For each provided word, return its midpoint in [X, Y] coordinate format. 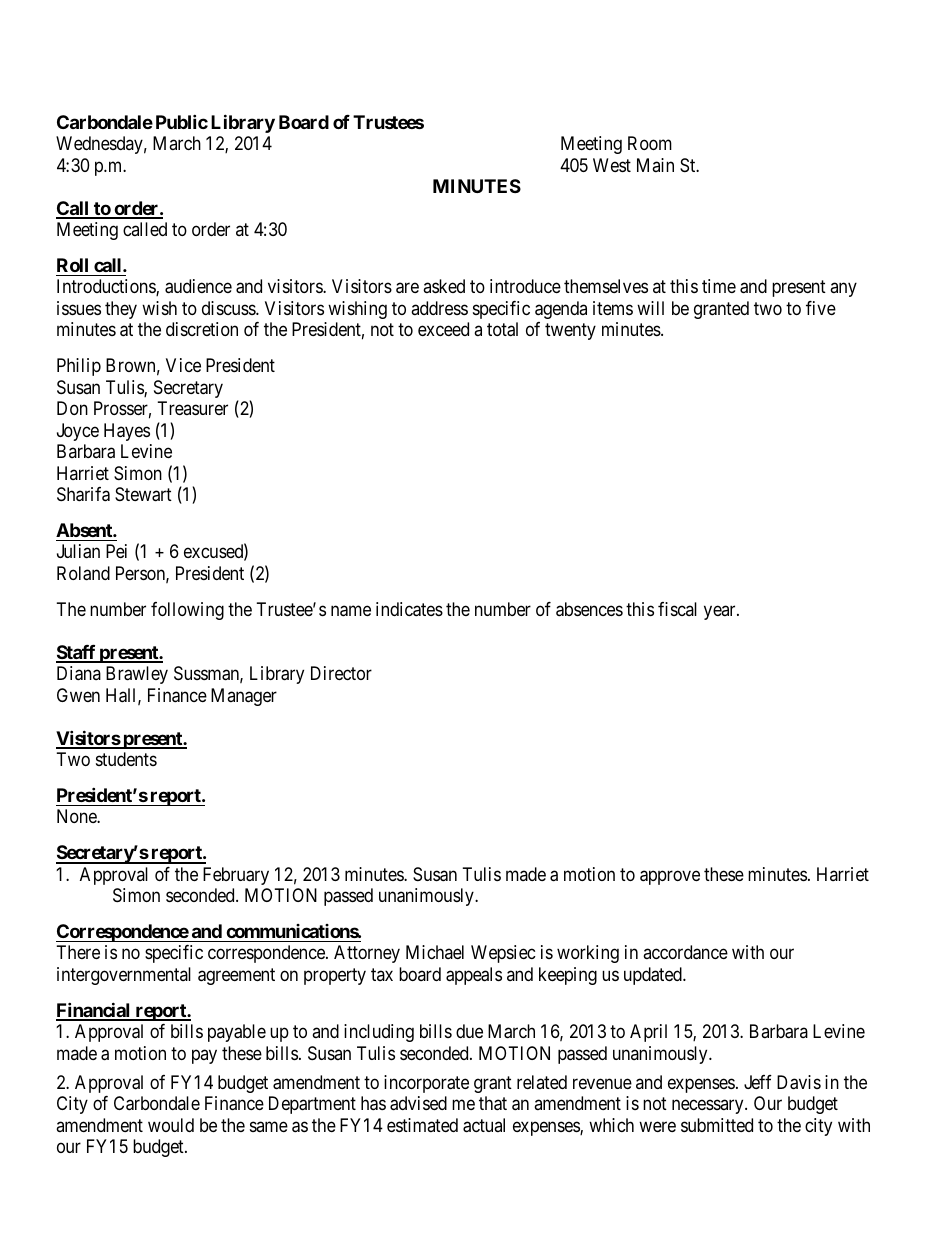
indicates [409, 609]
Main [655, 165]
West [612, 165]
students [126, 759]
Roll [72, 265]
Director [341, 673]
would [171, 1125]
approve [670, 877]
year [721, 612]
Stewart [143, 494]
